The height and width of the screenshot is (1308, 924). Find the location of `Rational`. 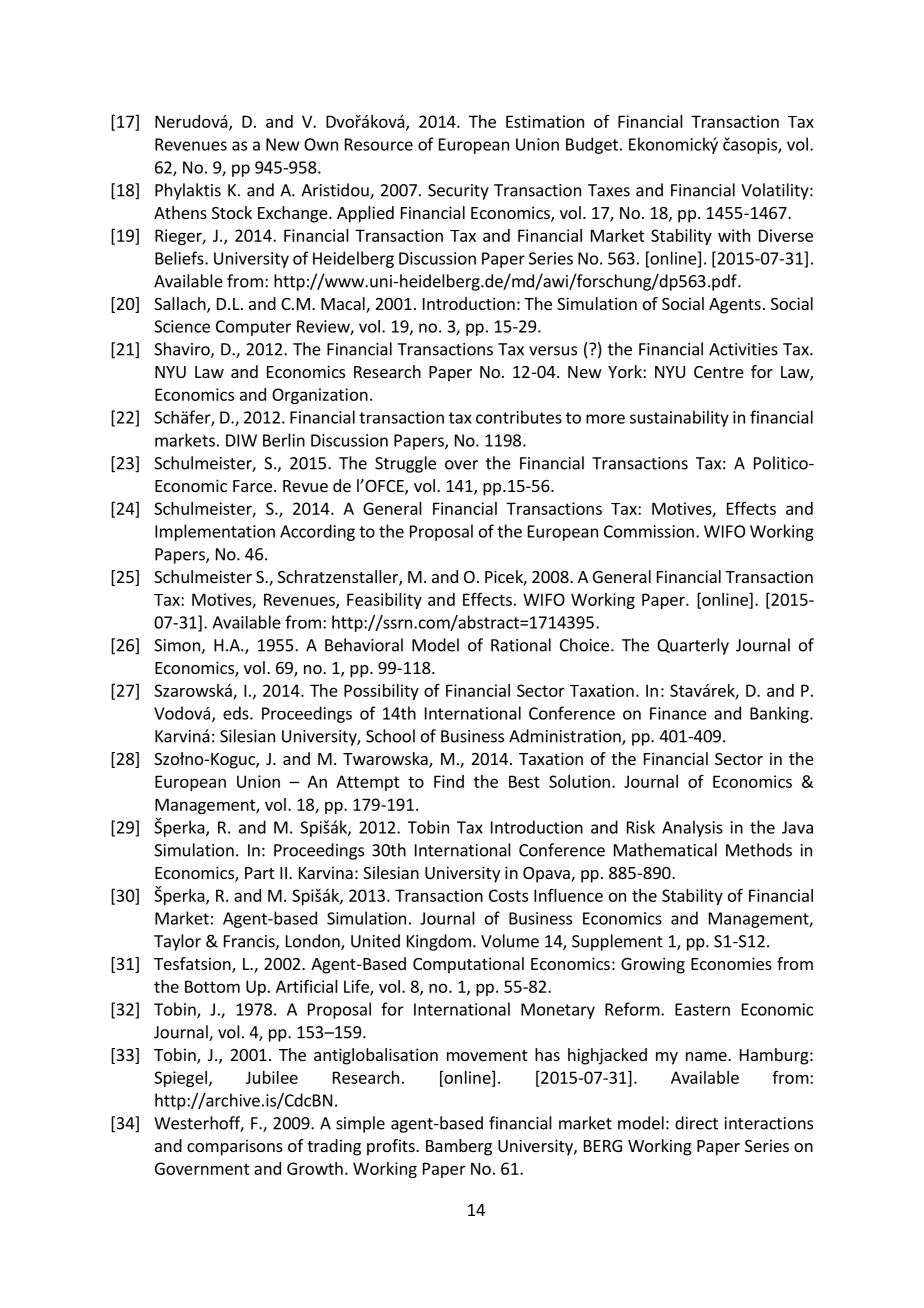

Rational is located at coordinates (521, 645).
